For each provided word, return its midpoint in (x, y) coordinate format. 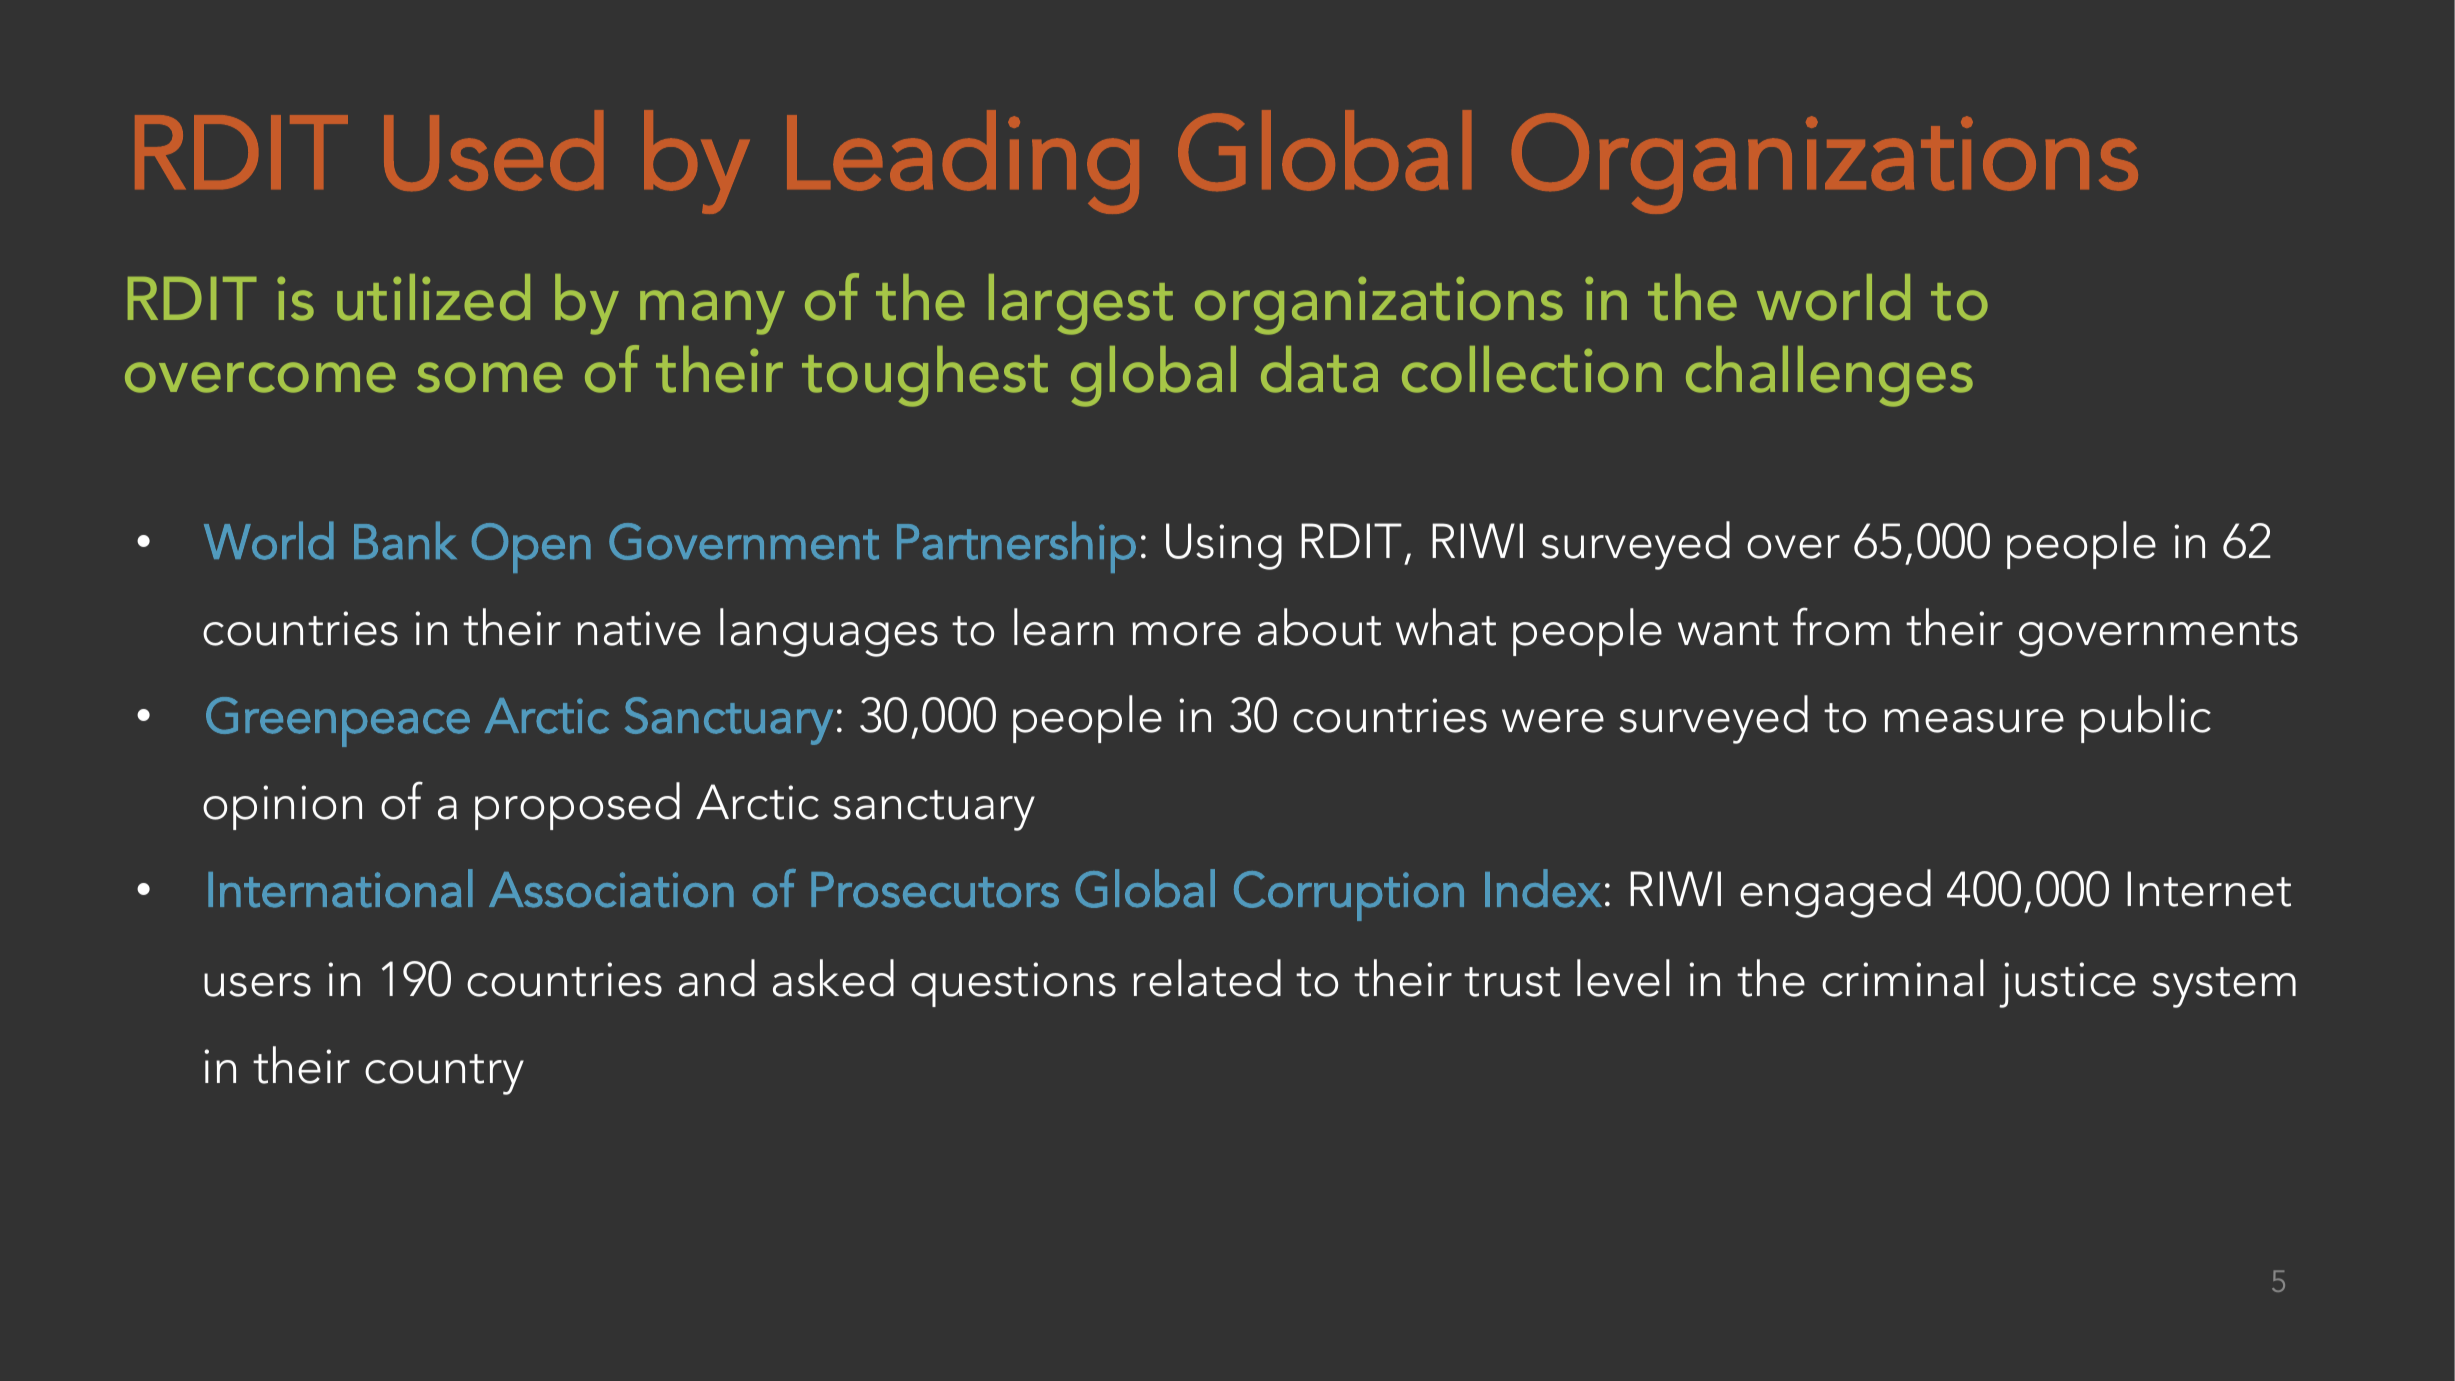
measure (1974, 721)
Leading (963, 162)
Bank (405, 540)
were (1553, 721)
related (1207, 978)
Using (1224, 546)
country (444, 1074)
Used (493, 150)
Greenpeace (338, 722)
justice (2067, 985)
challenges (1829, 376)
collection (1532, 369)
